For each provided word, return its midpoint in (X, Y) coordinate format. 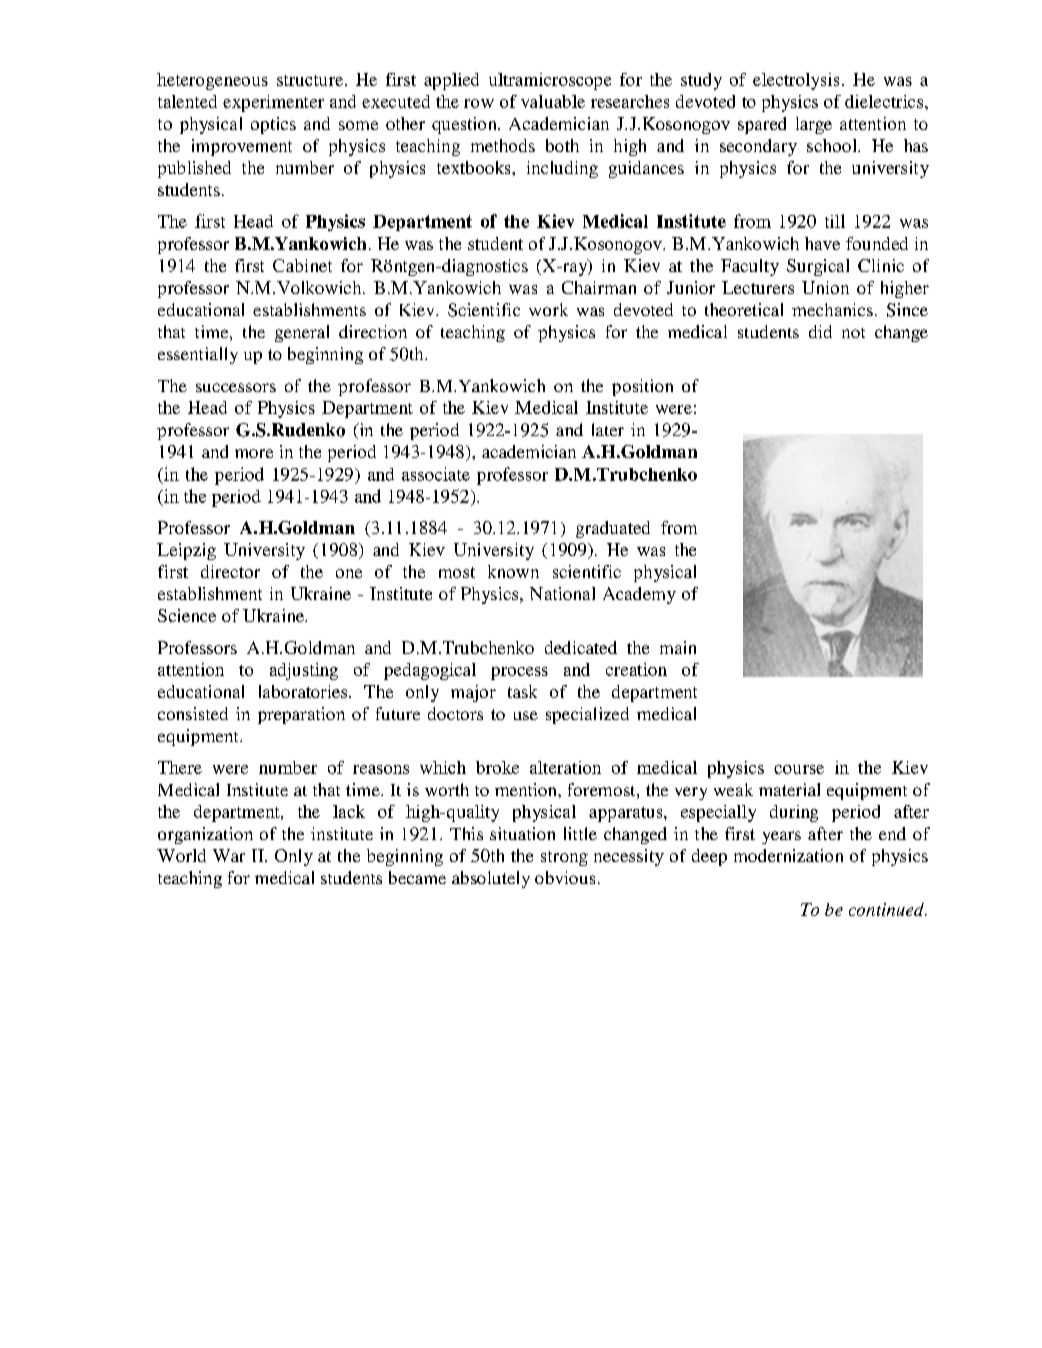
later (608, 429)
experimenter (273, 103)
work (548, 309)
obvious (565, 877)
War (229, 855)
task (522, 691)
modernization (788, 855)
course (799, 769)
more (254, 453)
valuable (553, 101)
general (302, 333)
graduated (613, 529)
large (814, 125)
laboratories (304, 691)
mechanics (832, 309)
